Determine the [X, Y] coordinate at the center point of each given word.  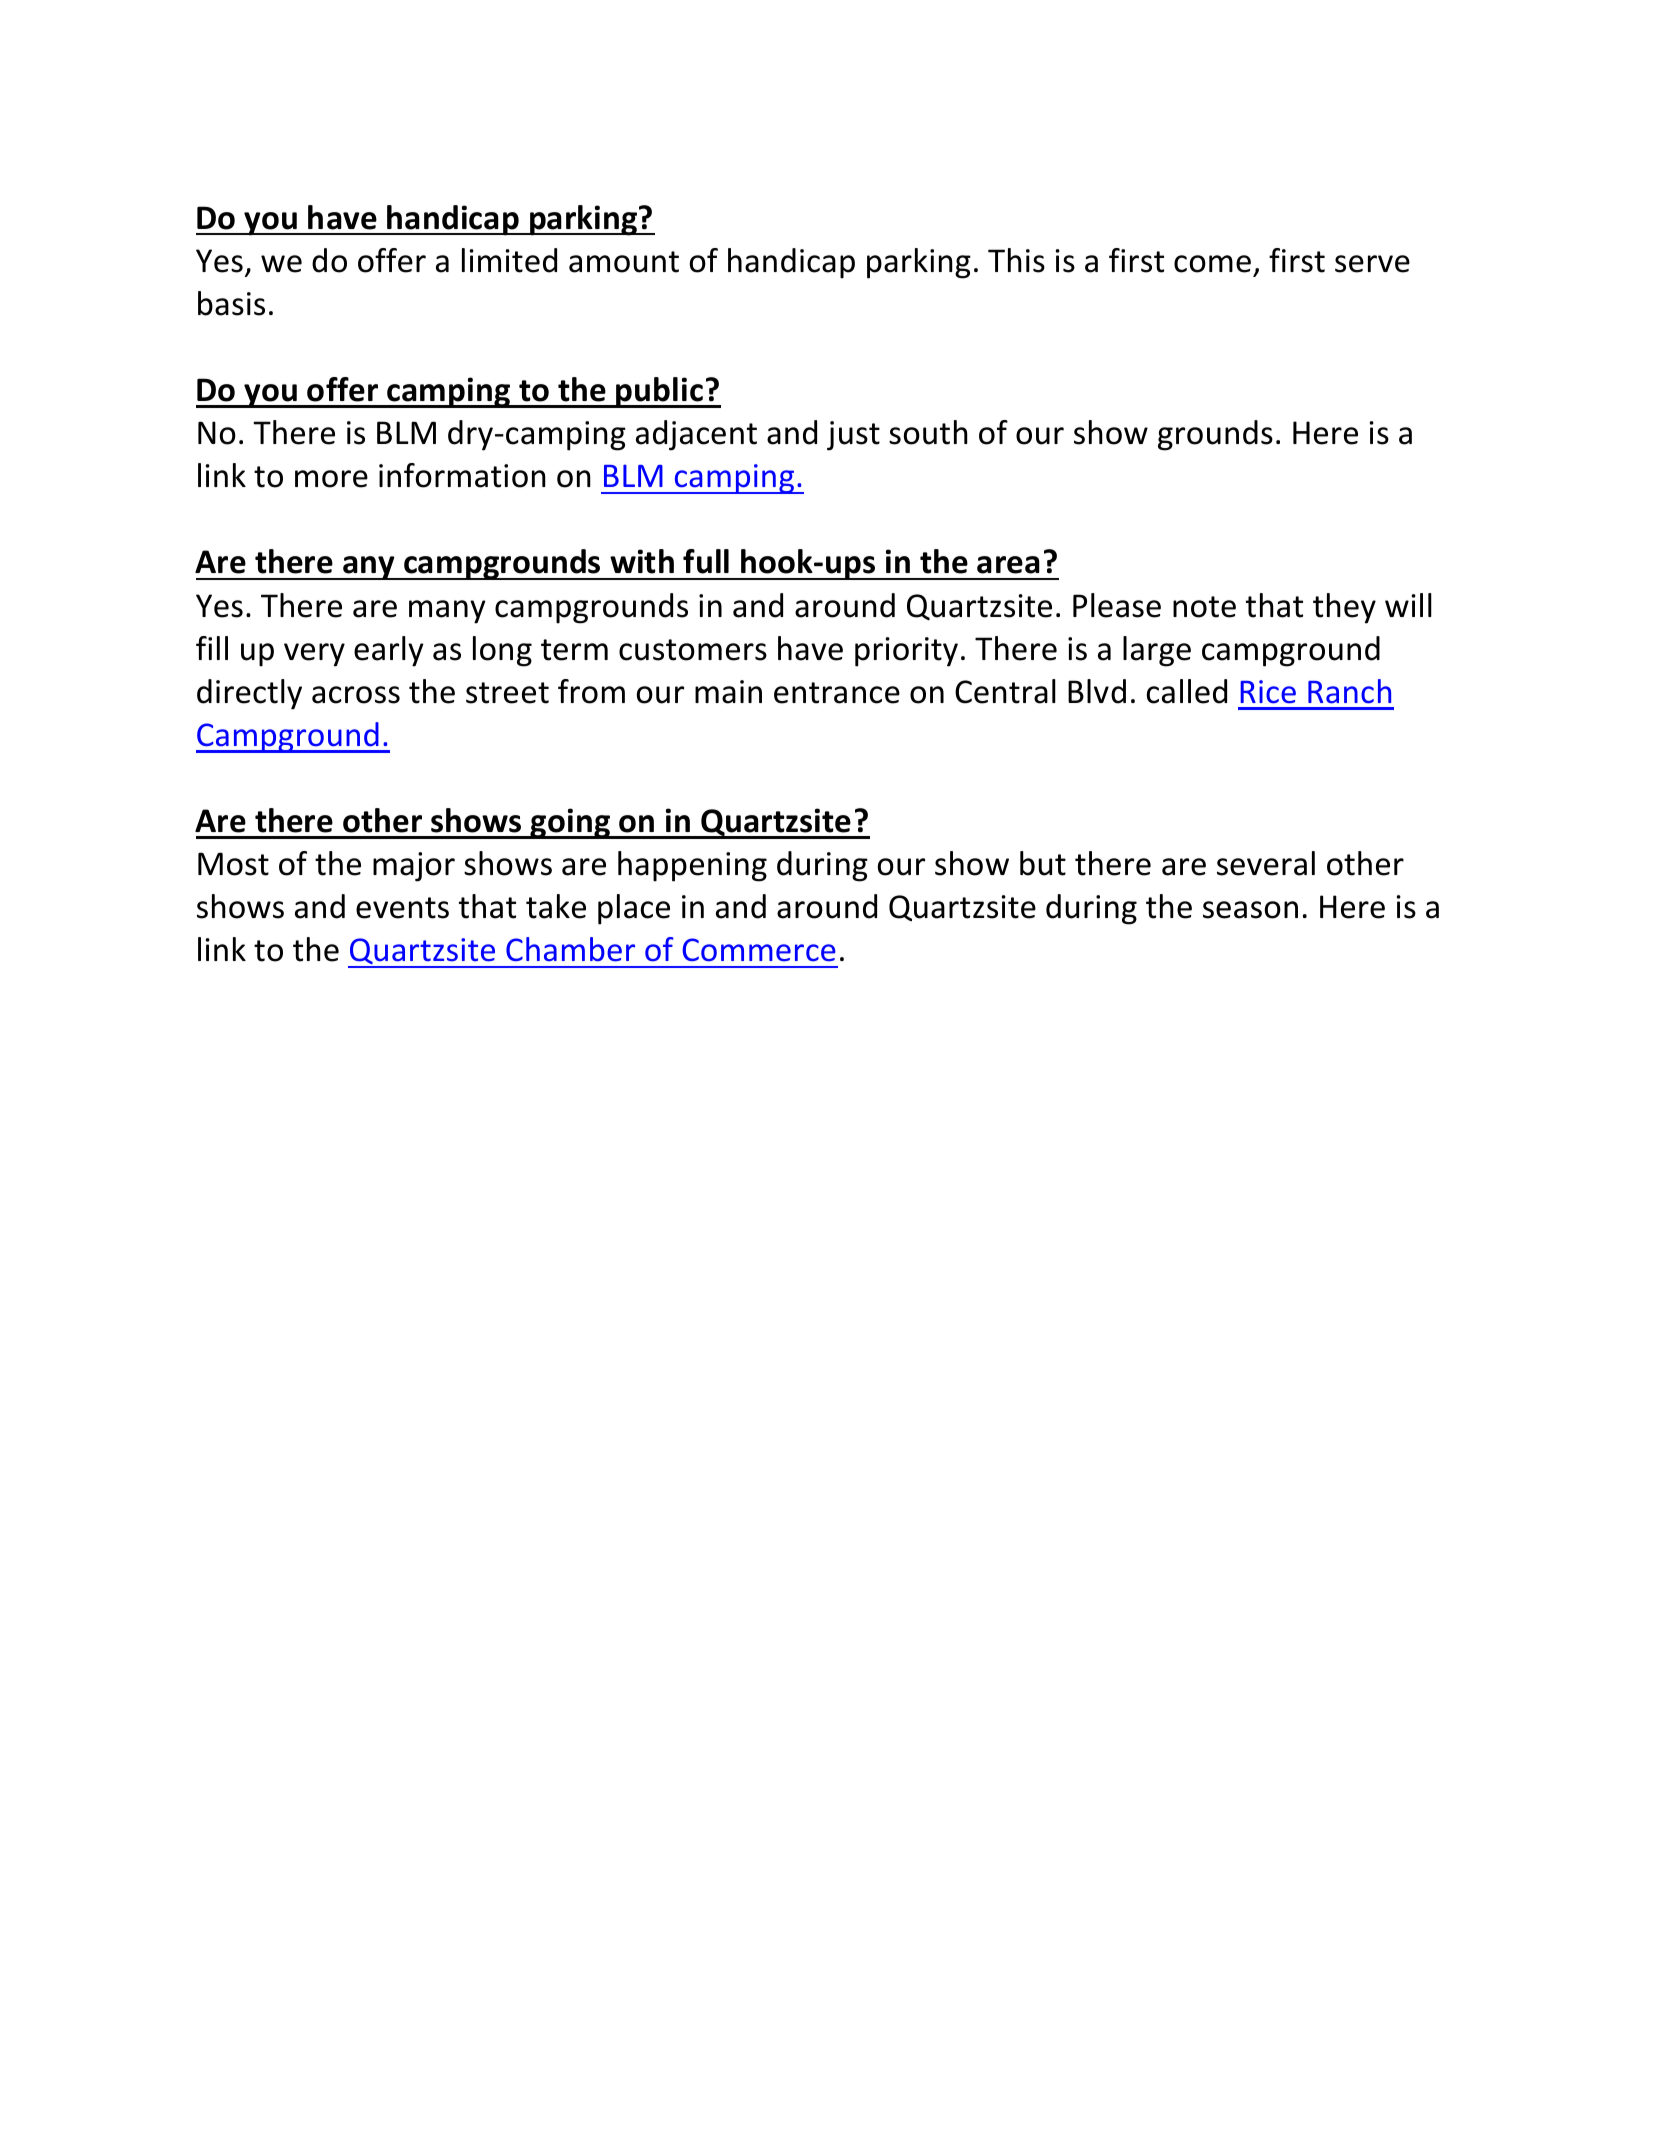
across [356, 695]
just [853, 436]
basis [231, 303]
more [331, 479]
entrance [837, 693]
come [1212, 264]
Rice [1268, 692]
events [402, 908]
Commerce [759, 950]
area [1008, 565]
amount [624, 262]
